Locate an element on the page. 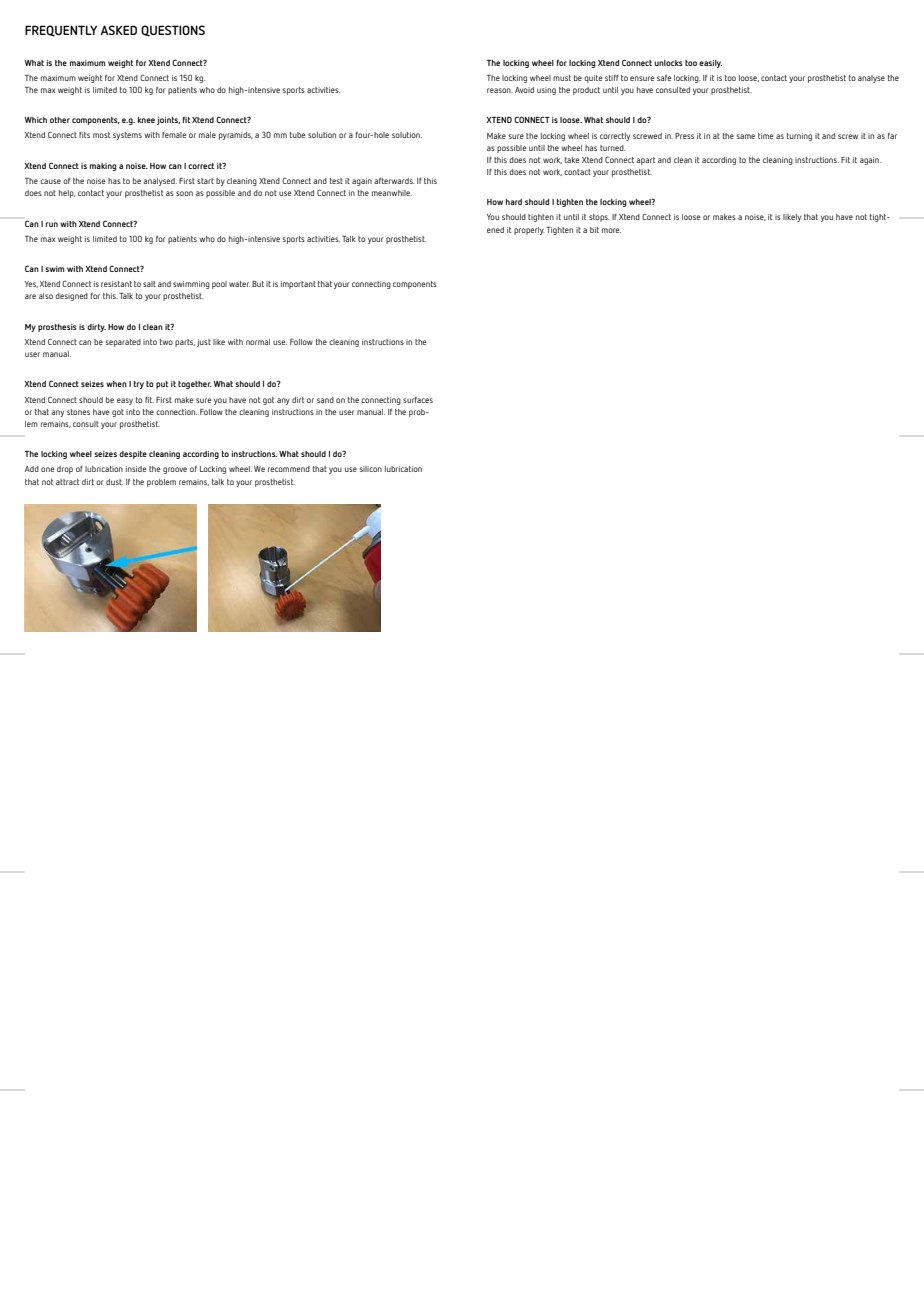  hard is located at coordinates (514, 202).
